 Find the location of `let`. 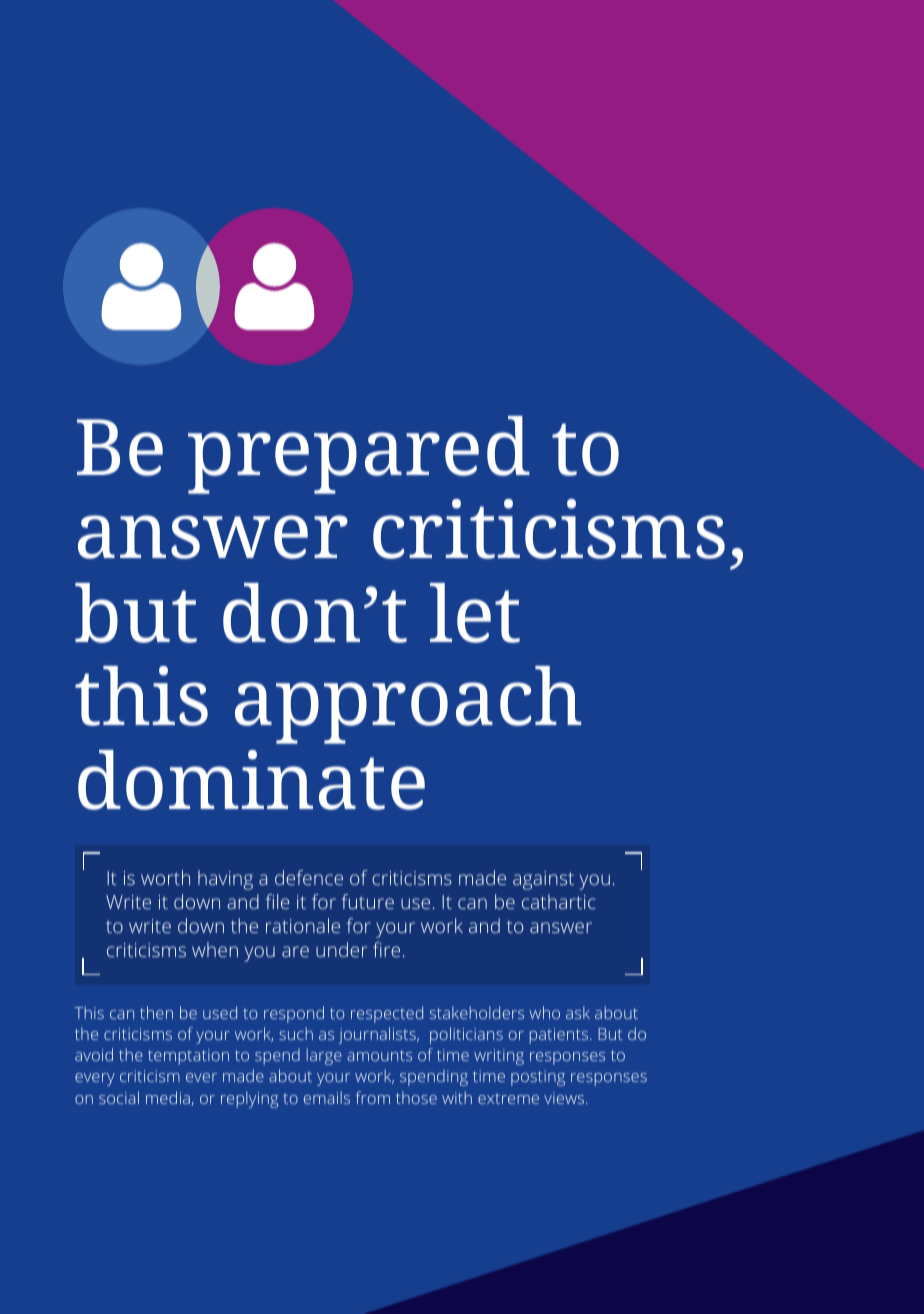

let is located at coordinates (475, 613).
